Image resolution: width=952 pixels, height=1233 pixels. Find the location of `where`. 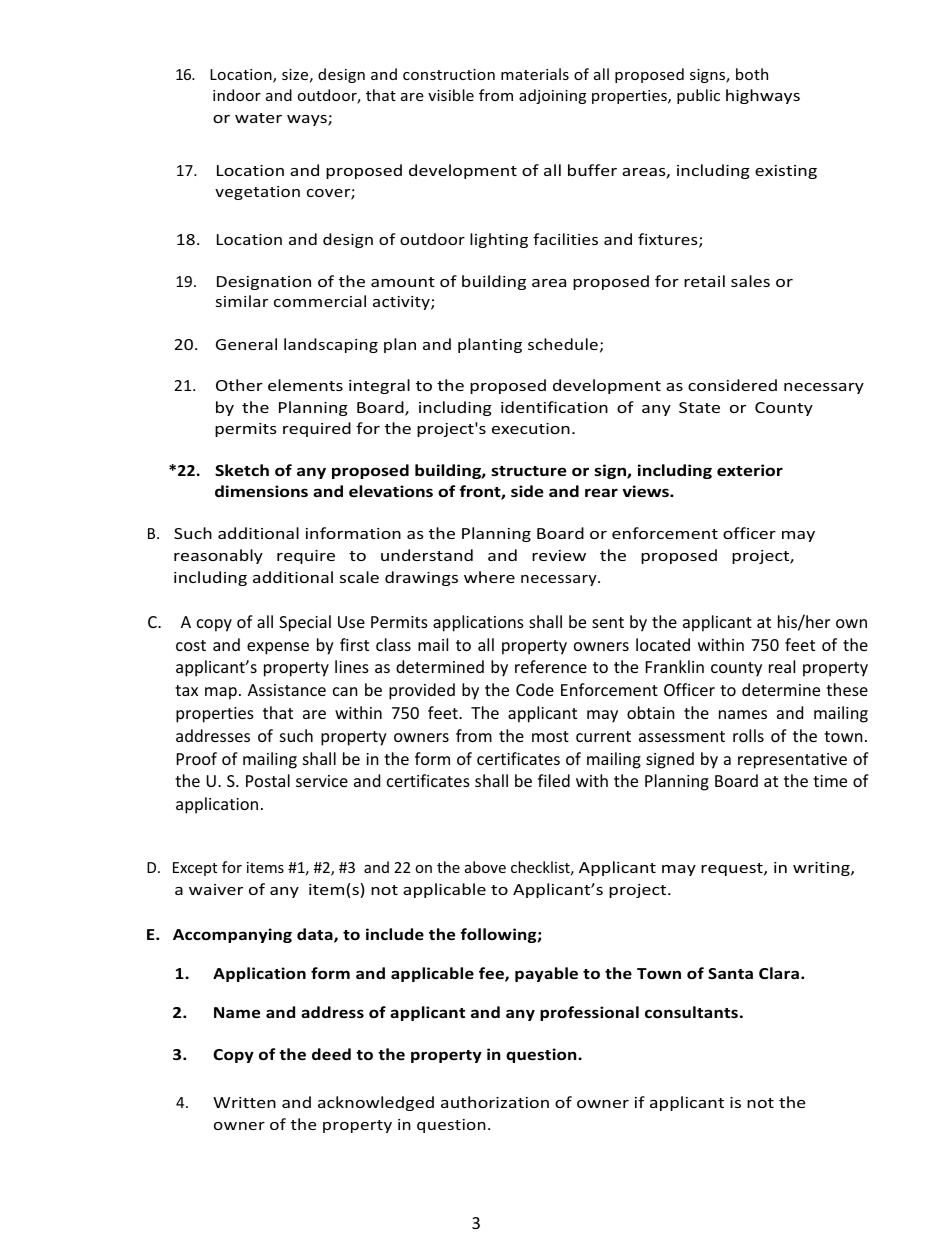

where is located at coordinates (489, 577).
